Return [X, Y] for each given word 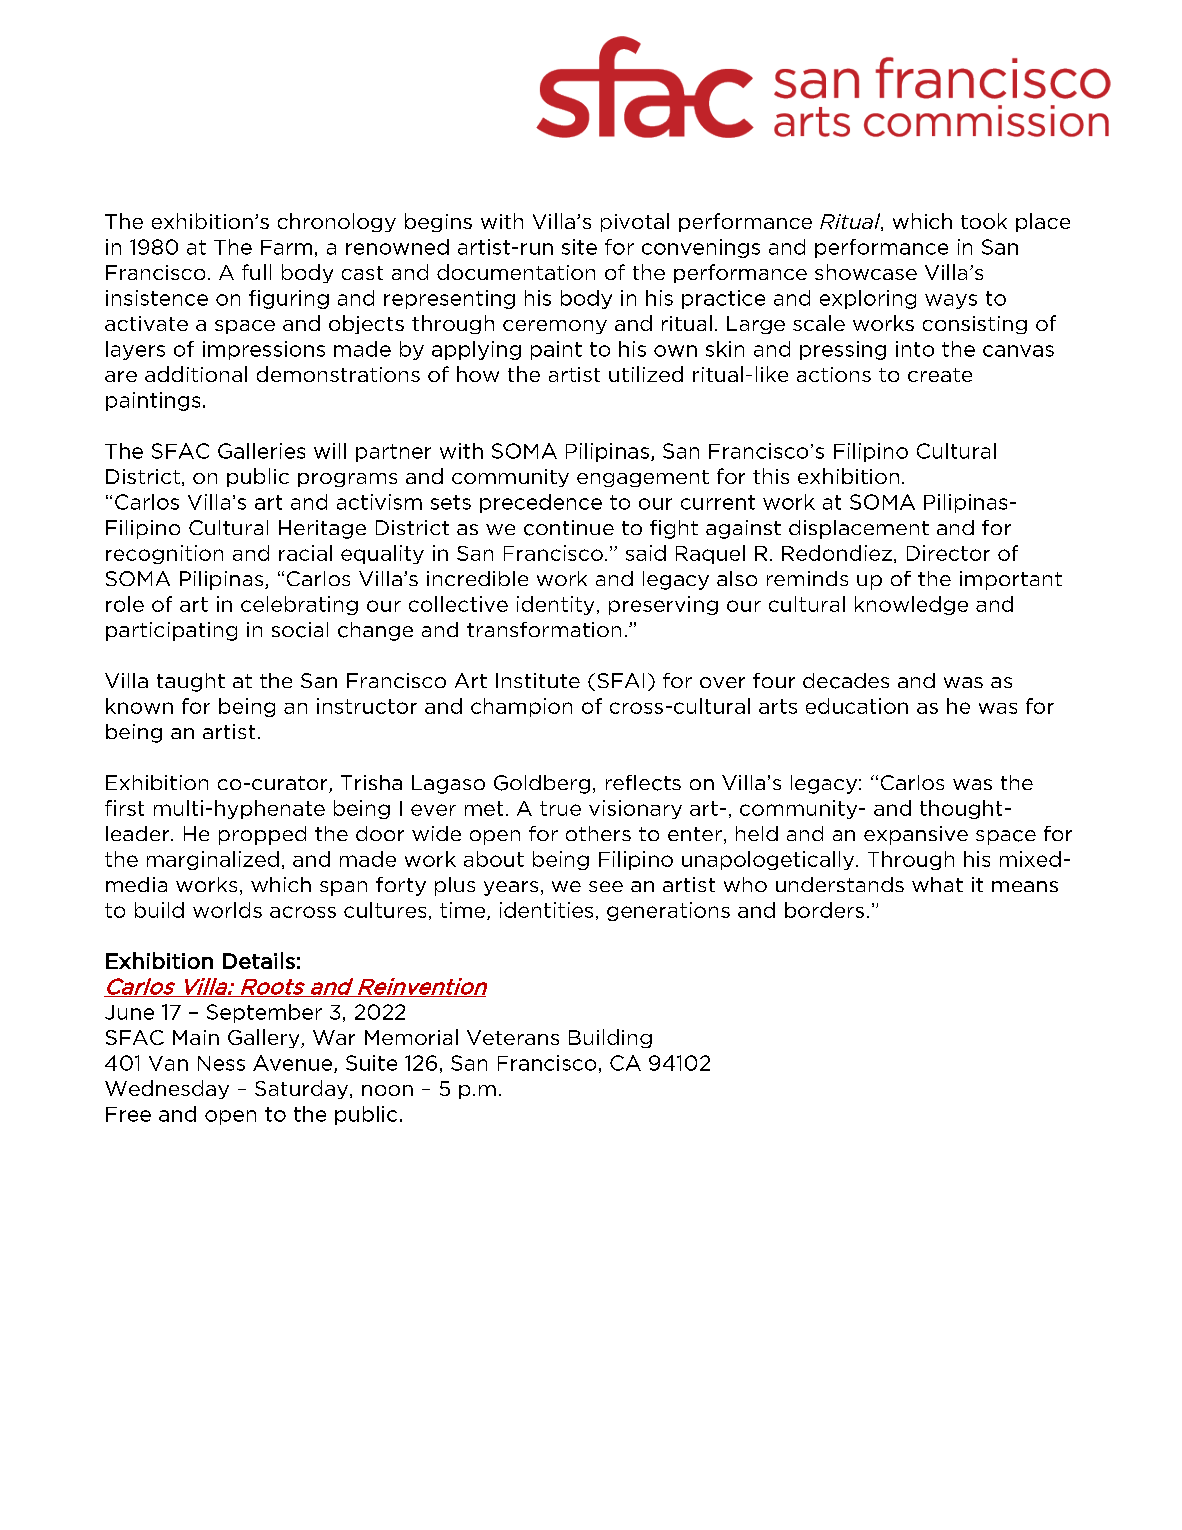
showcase [866, 272]
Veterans [513, 1037]
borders [824, 910]
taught [191, 682]
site [579, 247]
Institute [538, 680]
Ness [221, 1063]
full [256, 272]
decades [846, 681]
